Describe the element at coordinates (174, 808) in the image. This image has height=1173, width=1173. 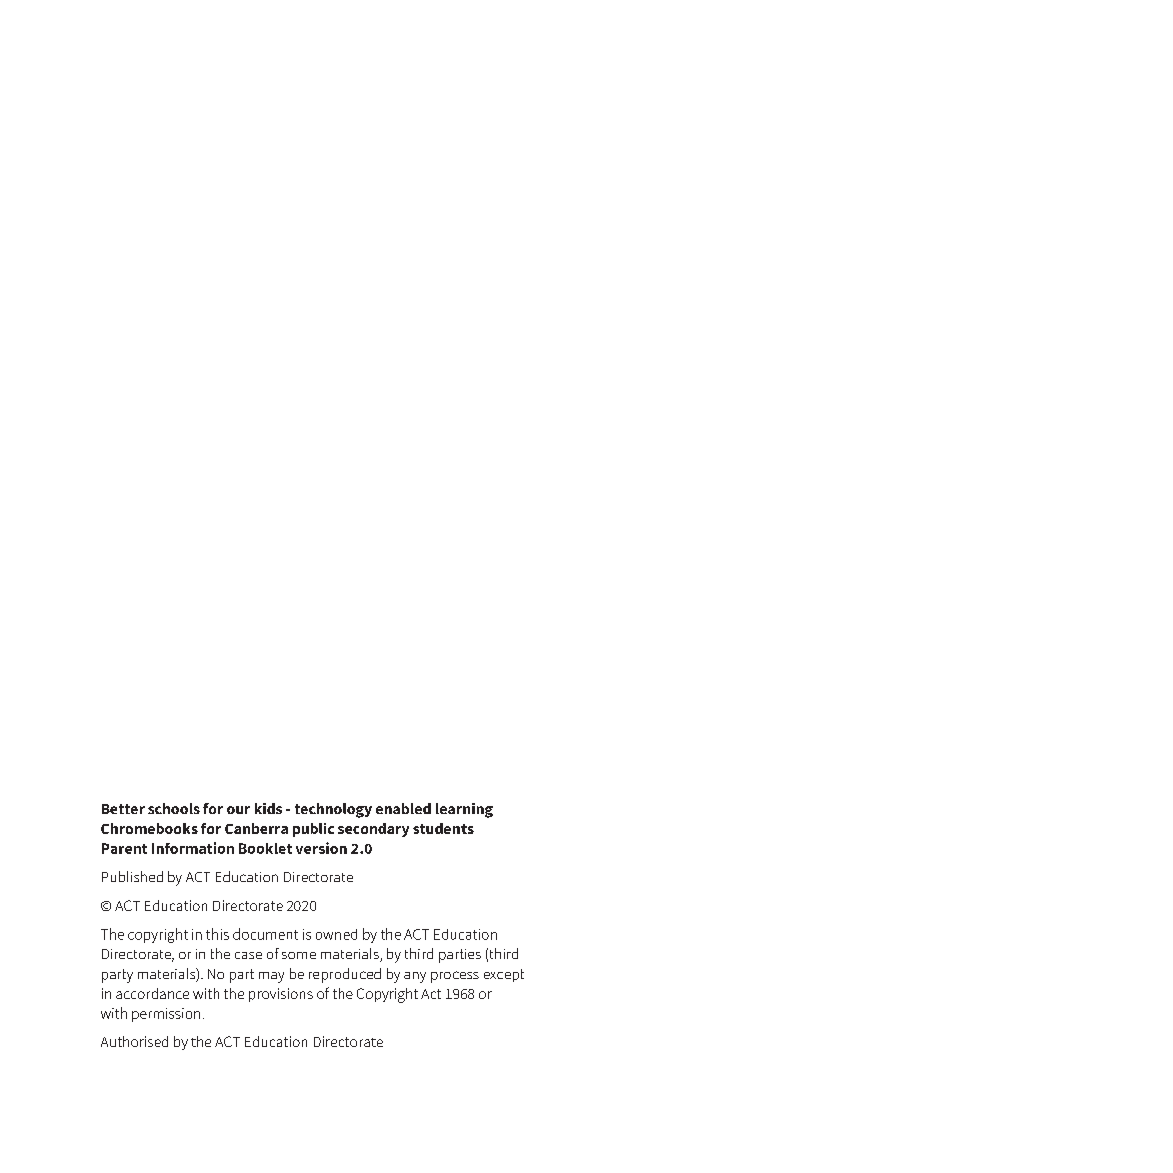
I see `schools` at that location.
